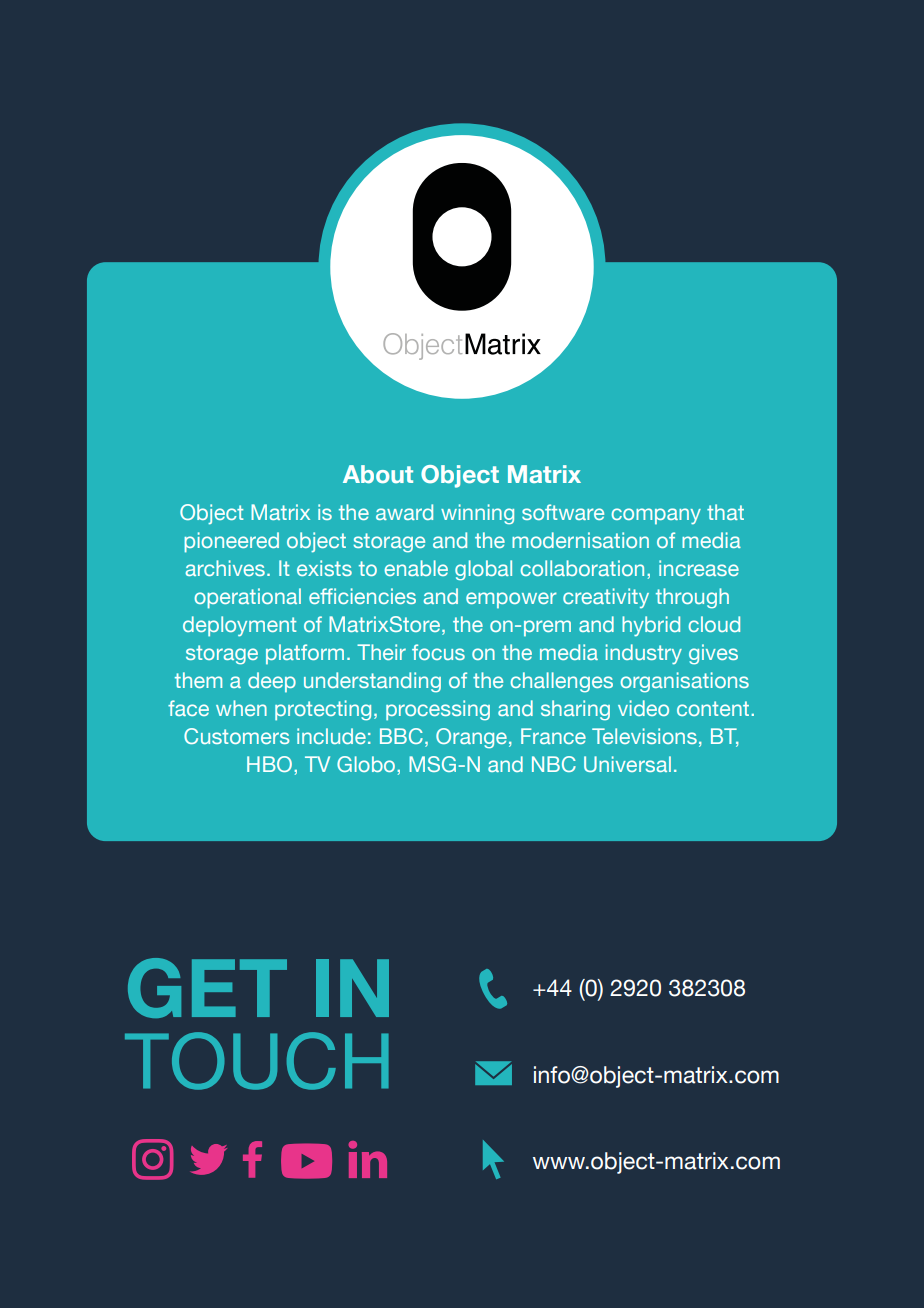 The image size is (924, 1308). What do you see at coordinates (554, 764) in the screenshot?
I see `NBC` at bounding box center [554, 764].
